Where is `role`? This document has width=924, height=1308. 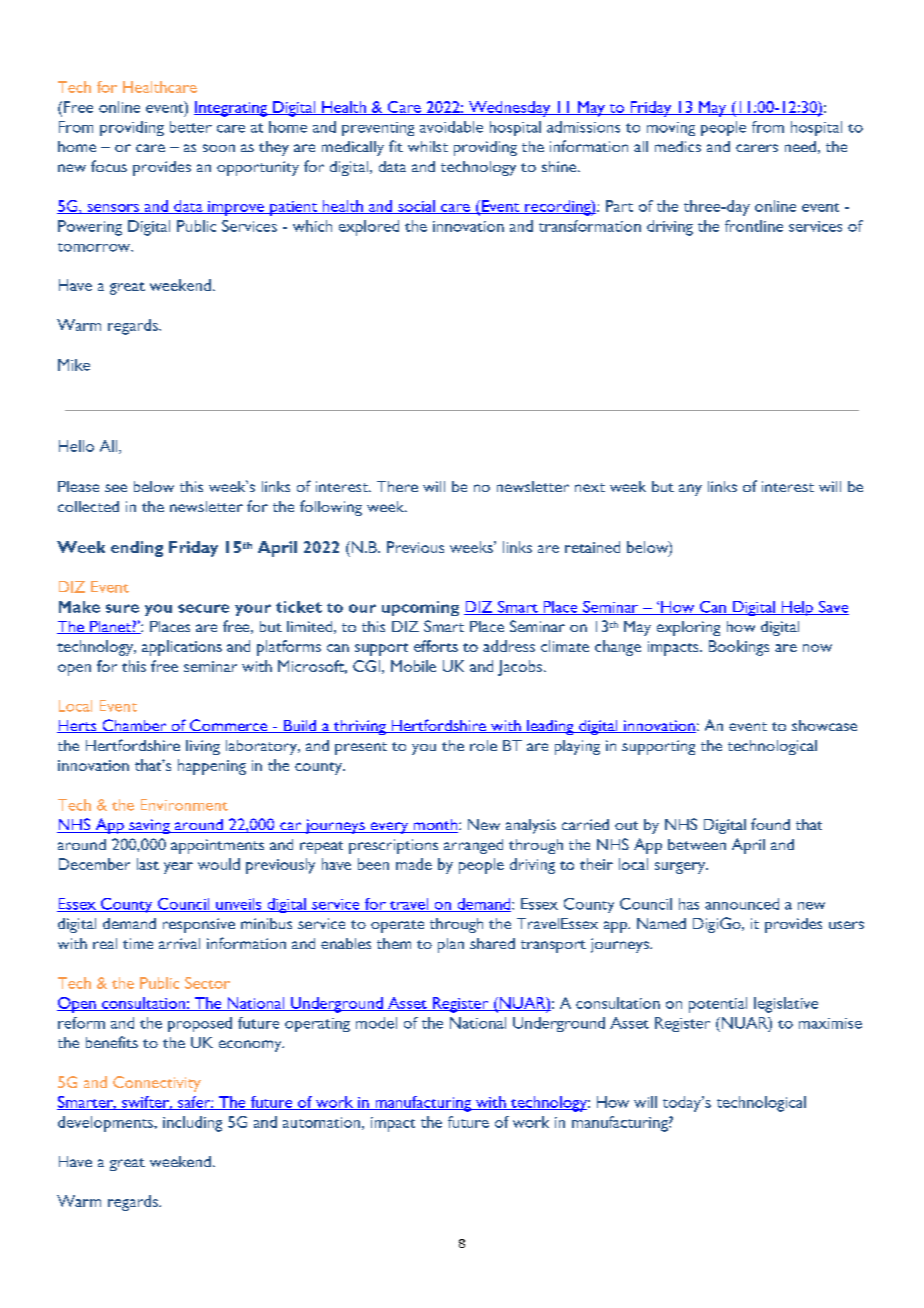
role is located at coordinates (483, 745).
